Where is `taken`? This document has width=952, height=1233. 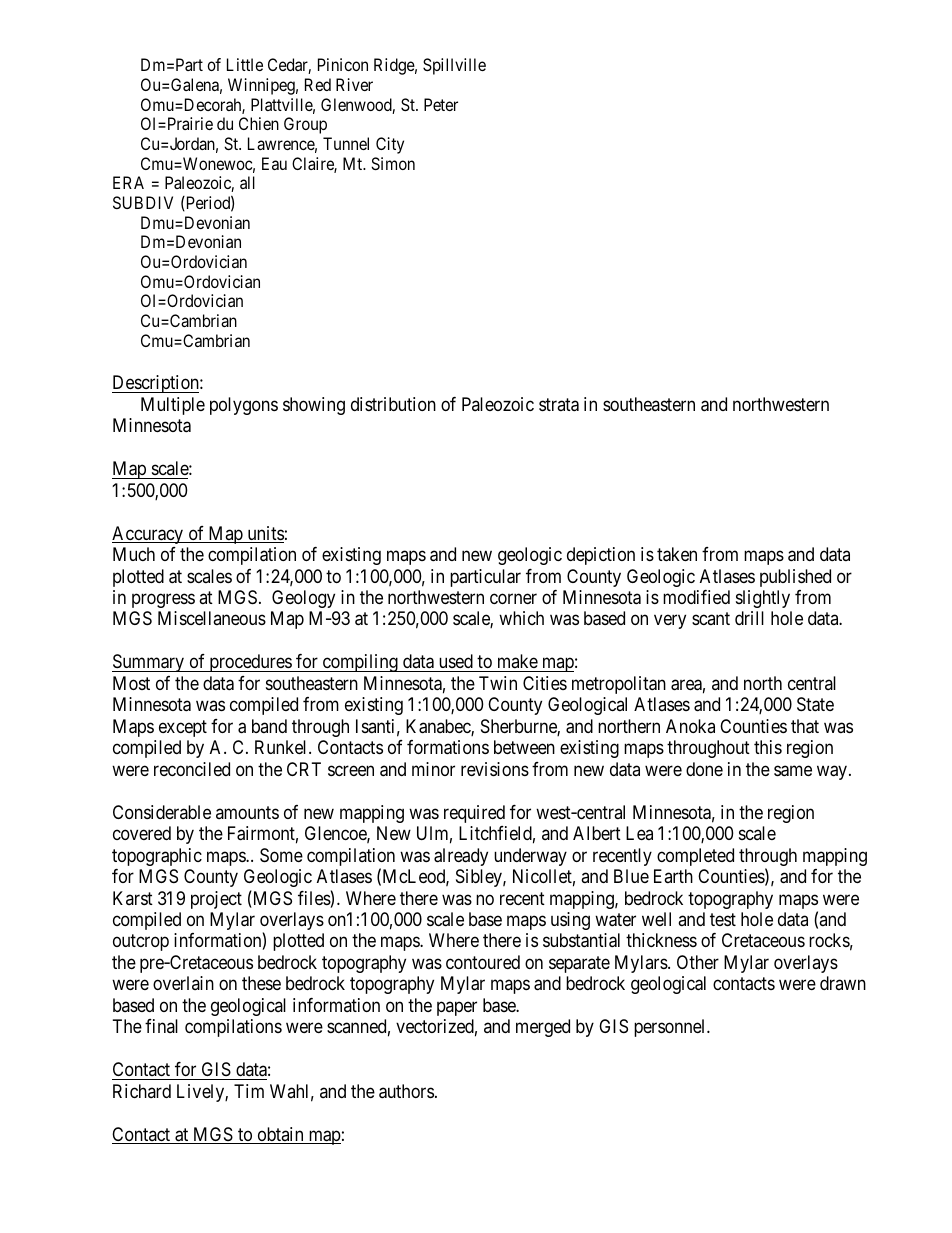 taken is located at coordinates (677, 554).
